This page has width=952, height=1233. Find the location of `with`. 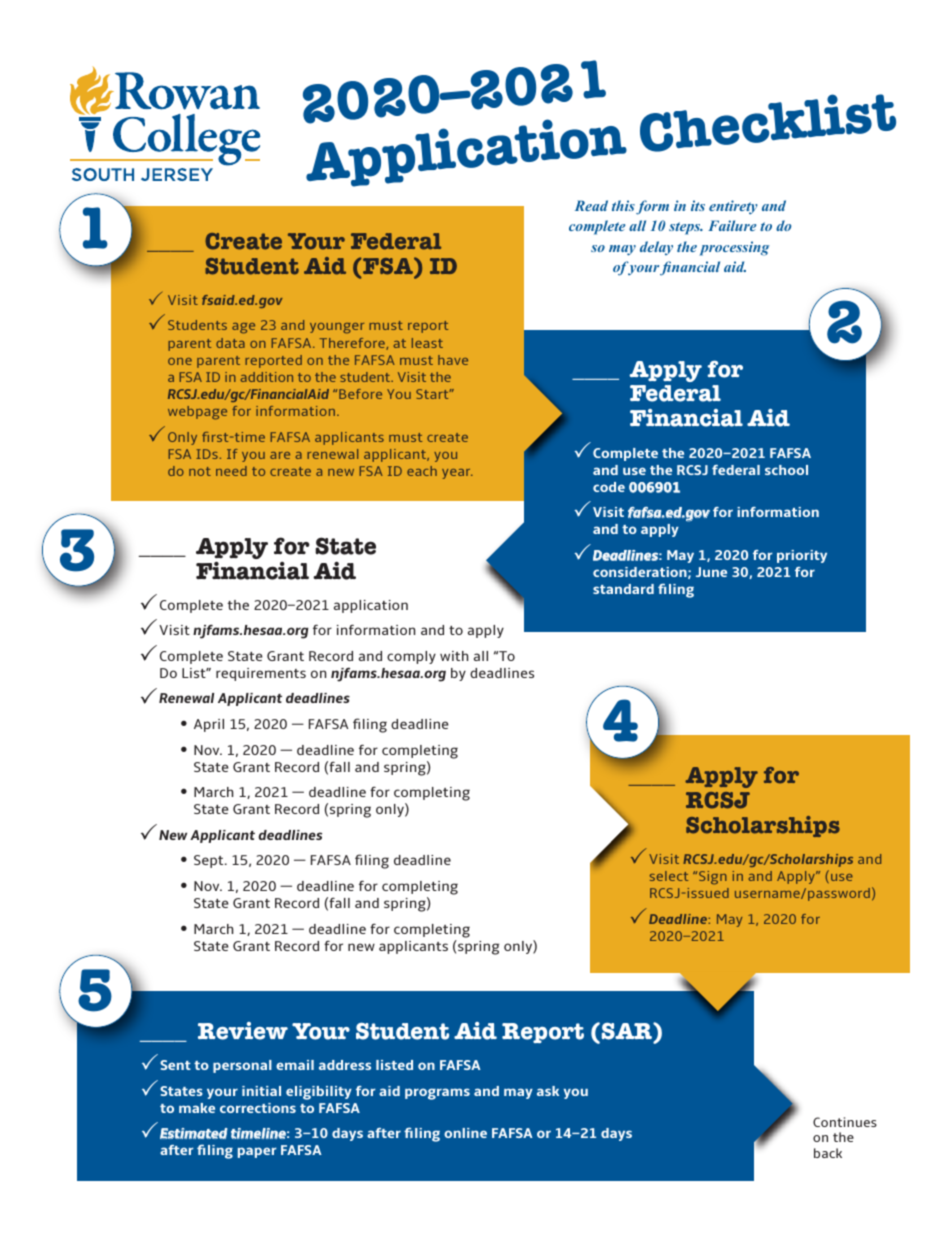

with is located at coordinates (454, 656).
